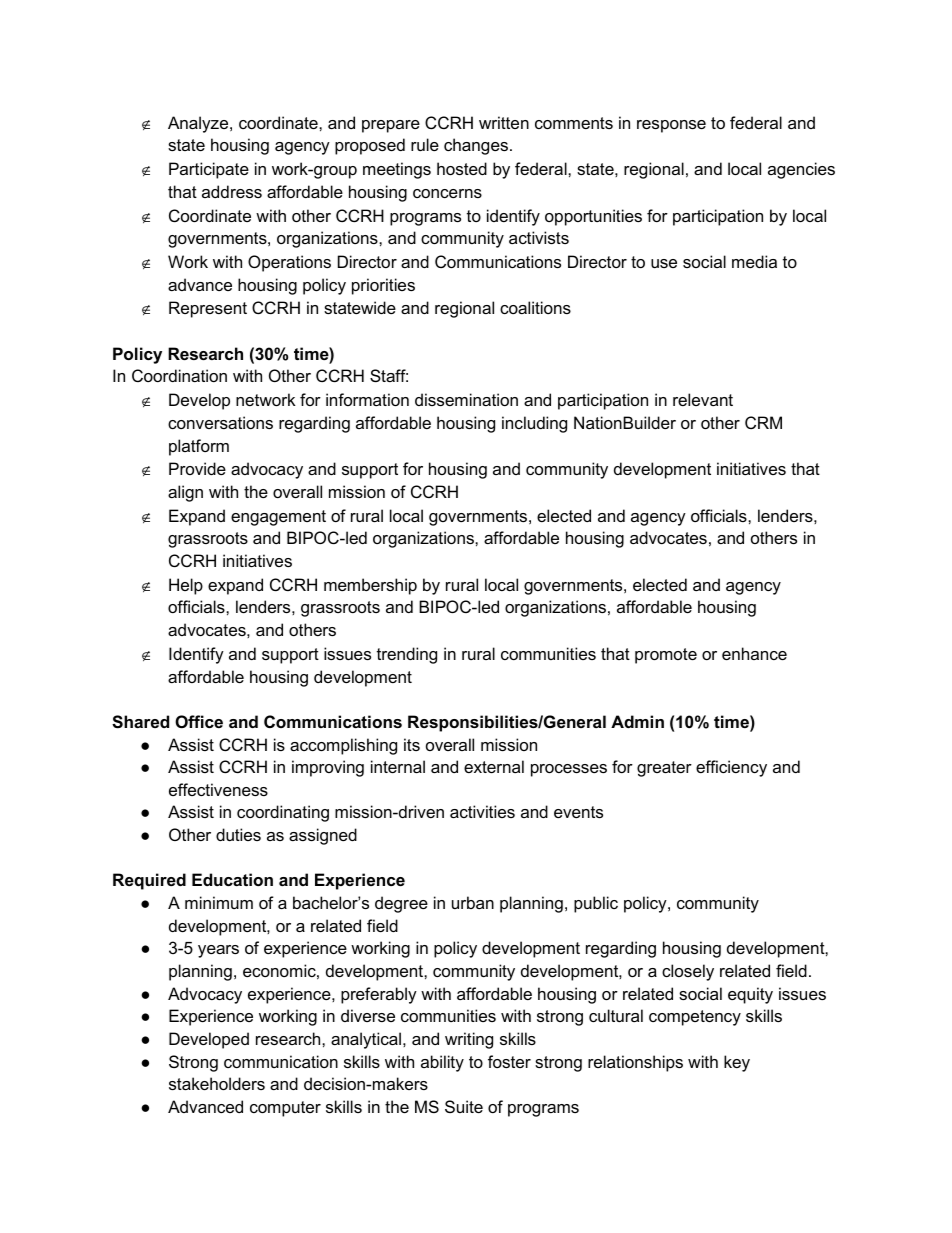 The width and height of the document is (952, 1233). I want to click on stakeholders, so click(217, 1083).
